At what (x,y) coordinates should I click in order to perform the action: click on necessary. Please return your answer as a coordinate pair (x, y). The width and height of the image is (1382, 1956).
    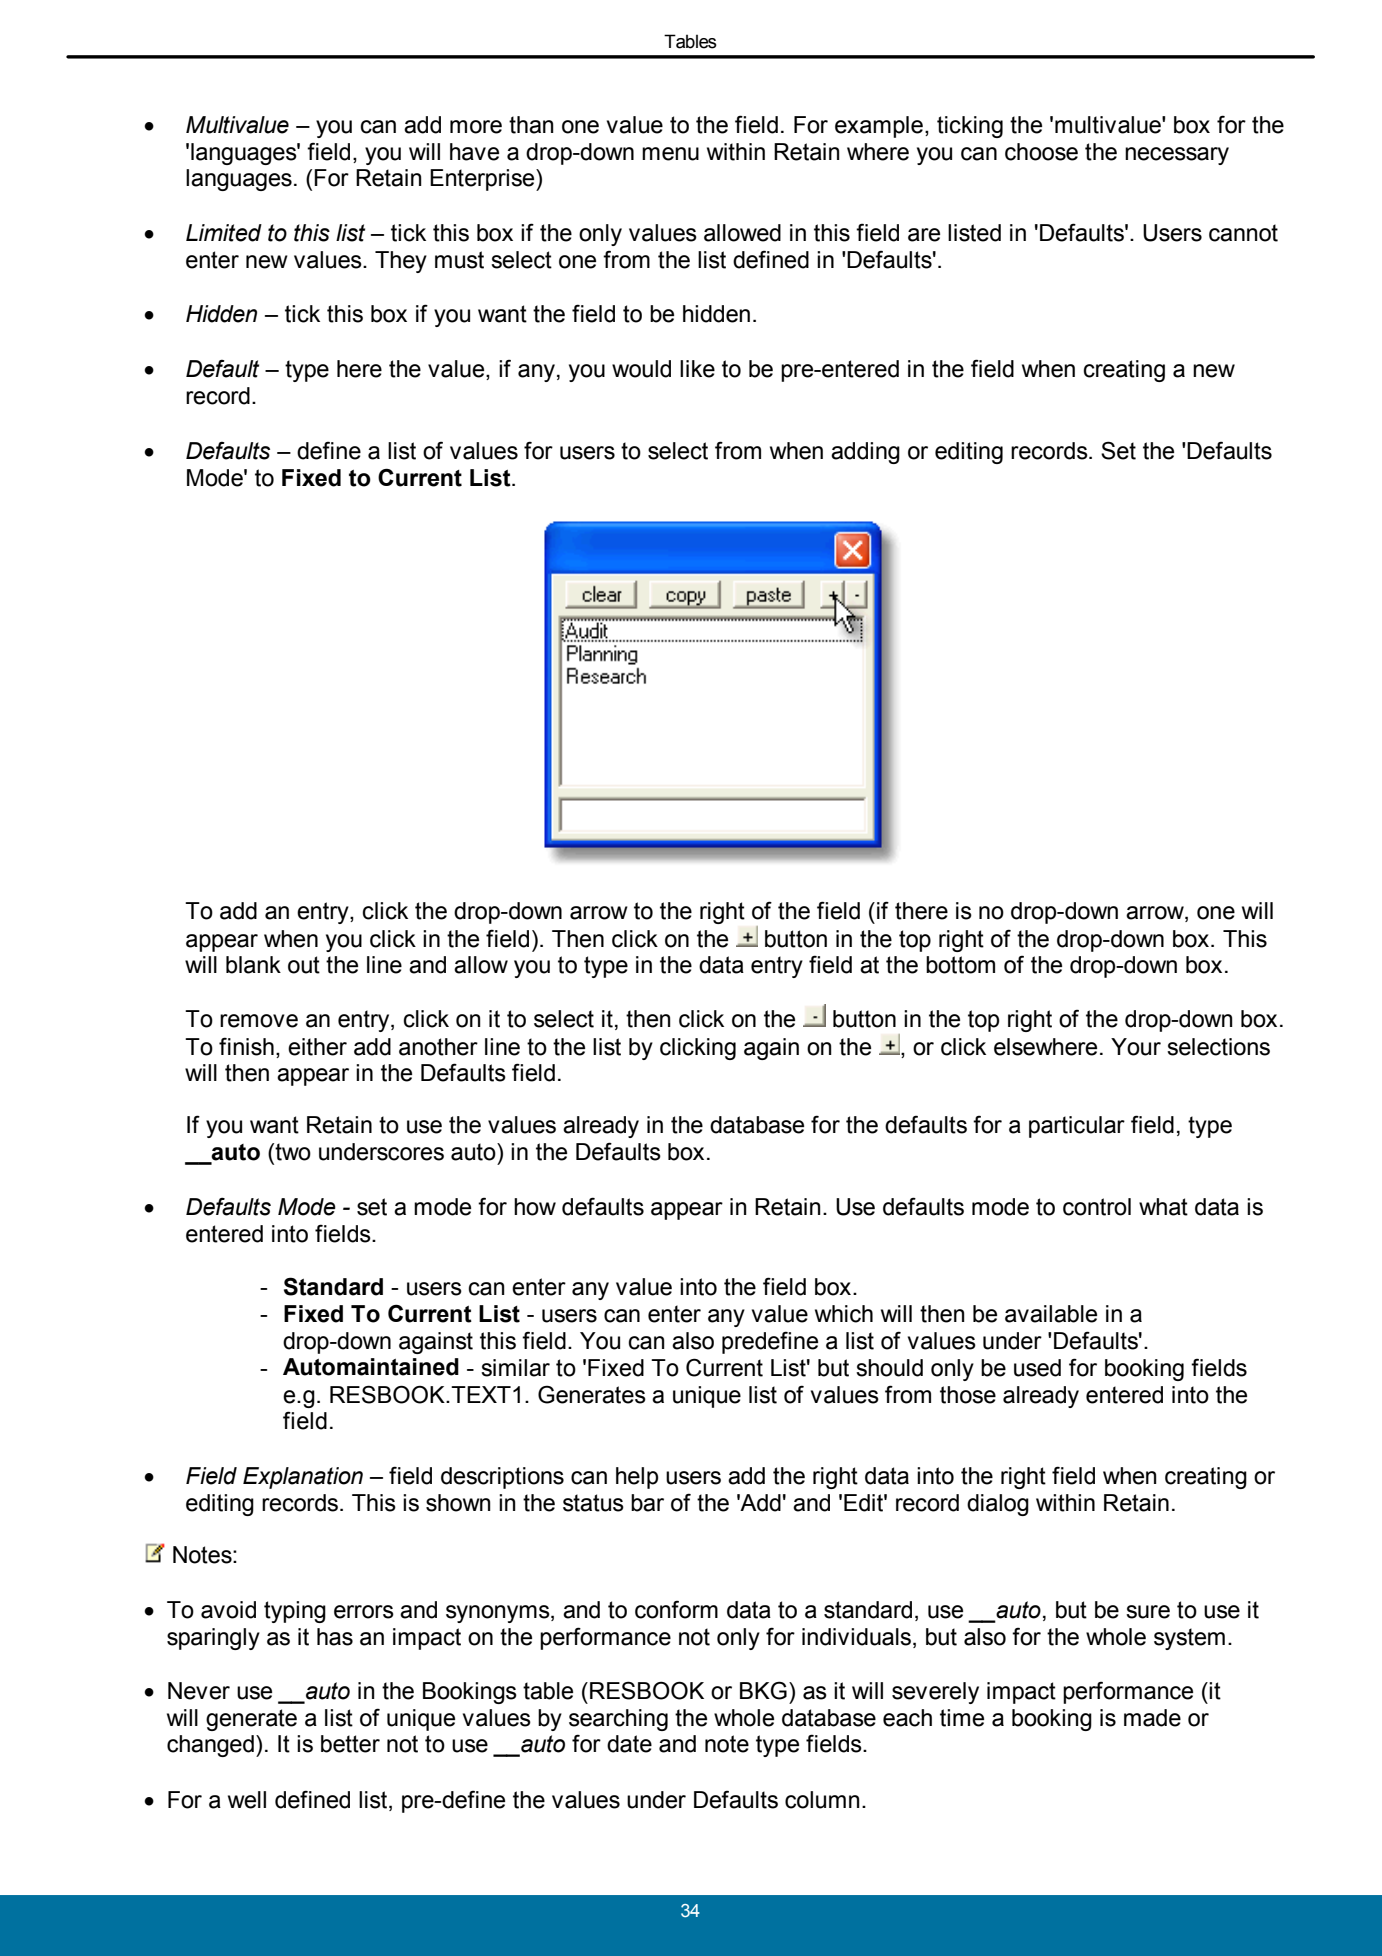
    Looking at the image, I should click on (1177, 156).
